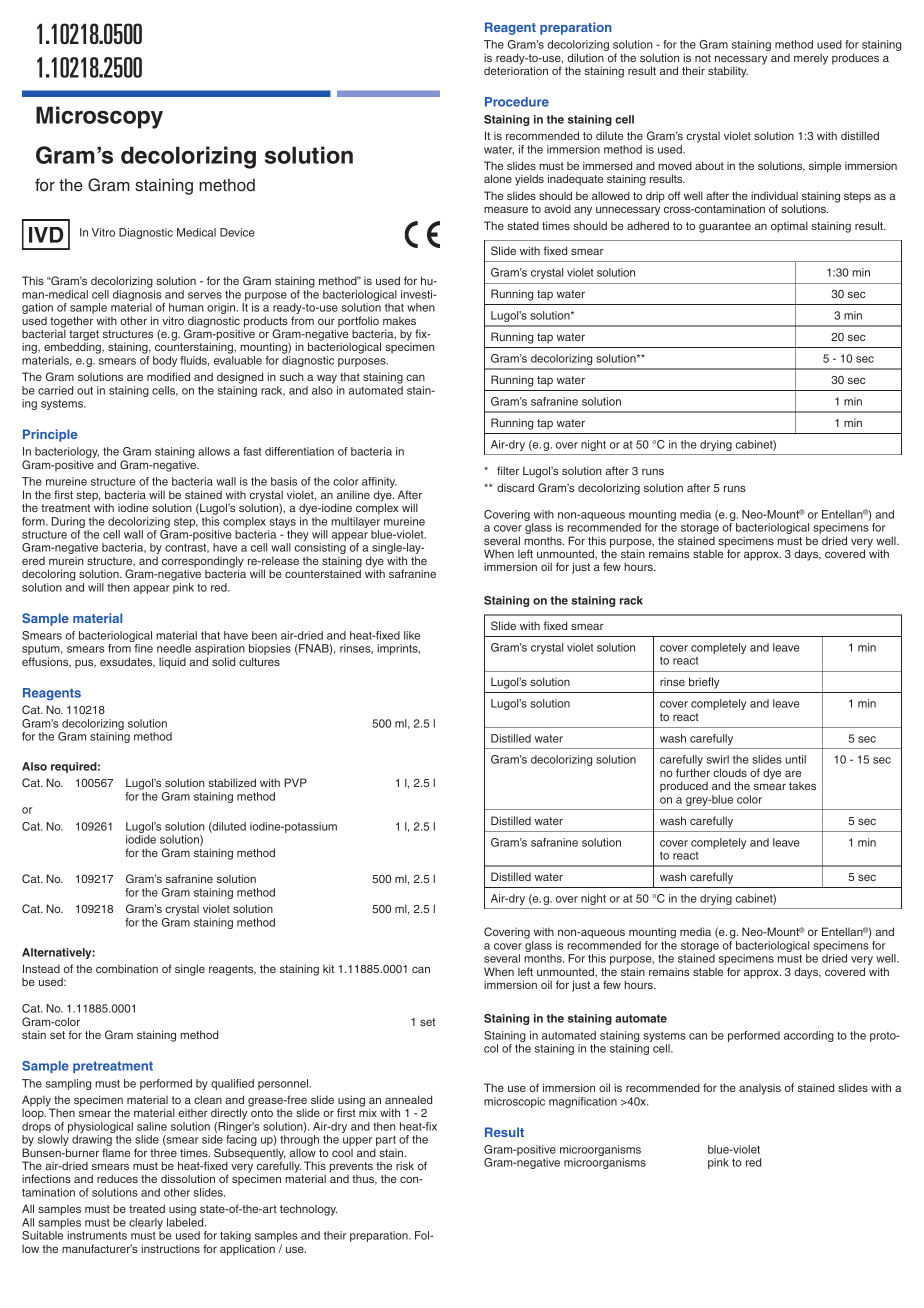 The image size is (924, 1308). Describe the element at coordinates (141, 839) in the screenshot. I see `iodide` at that location.
